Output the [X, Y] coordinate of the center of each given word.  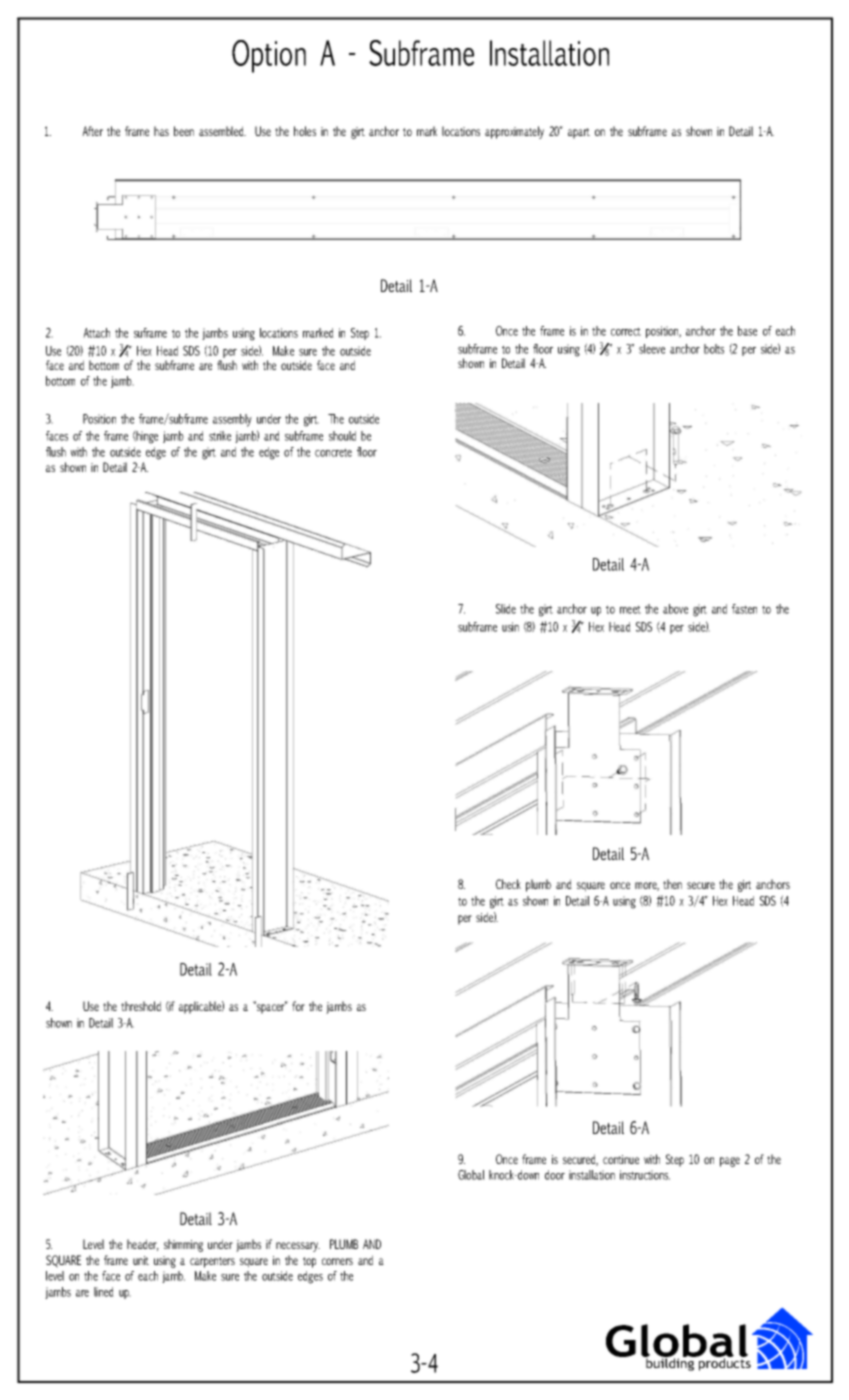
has [161, 131]
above [675, 609]
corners [337, 1261]
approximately [514, 132]
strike [220, 436]
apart [579, 133]
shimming [183, 1245]
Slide [506, 609]
